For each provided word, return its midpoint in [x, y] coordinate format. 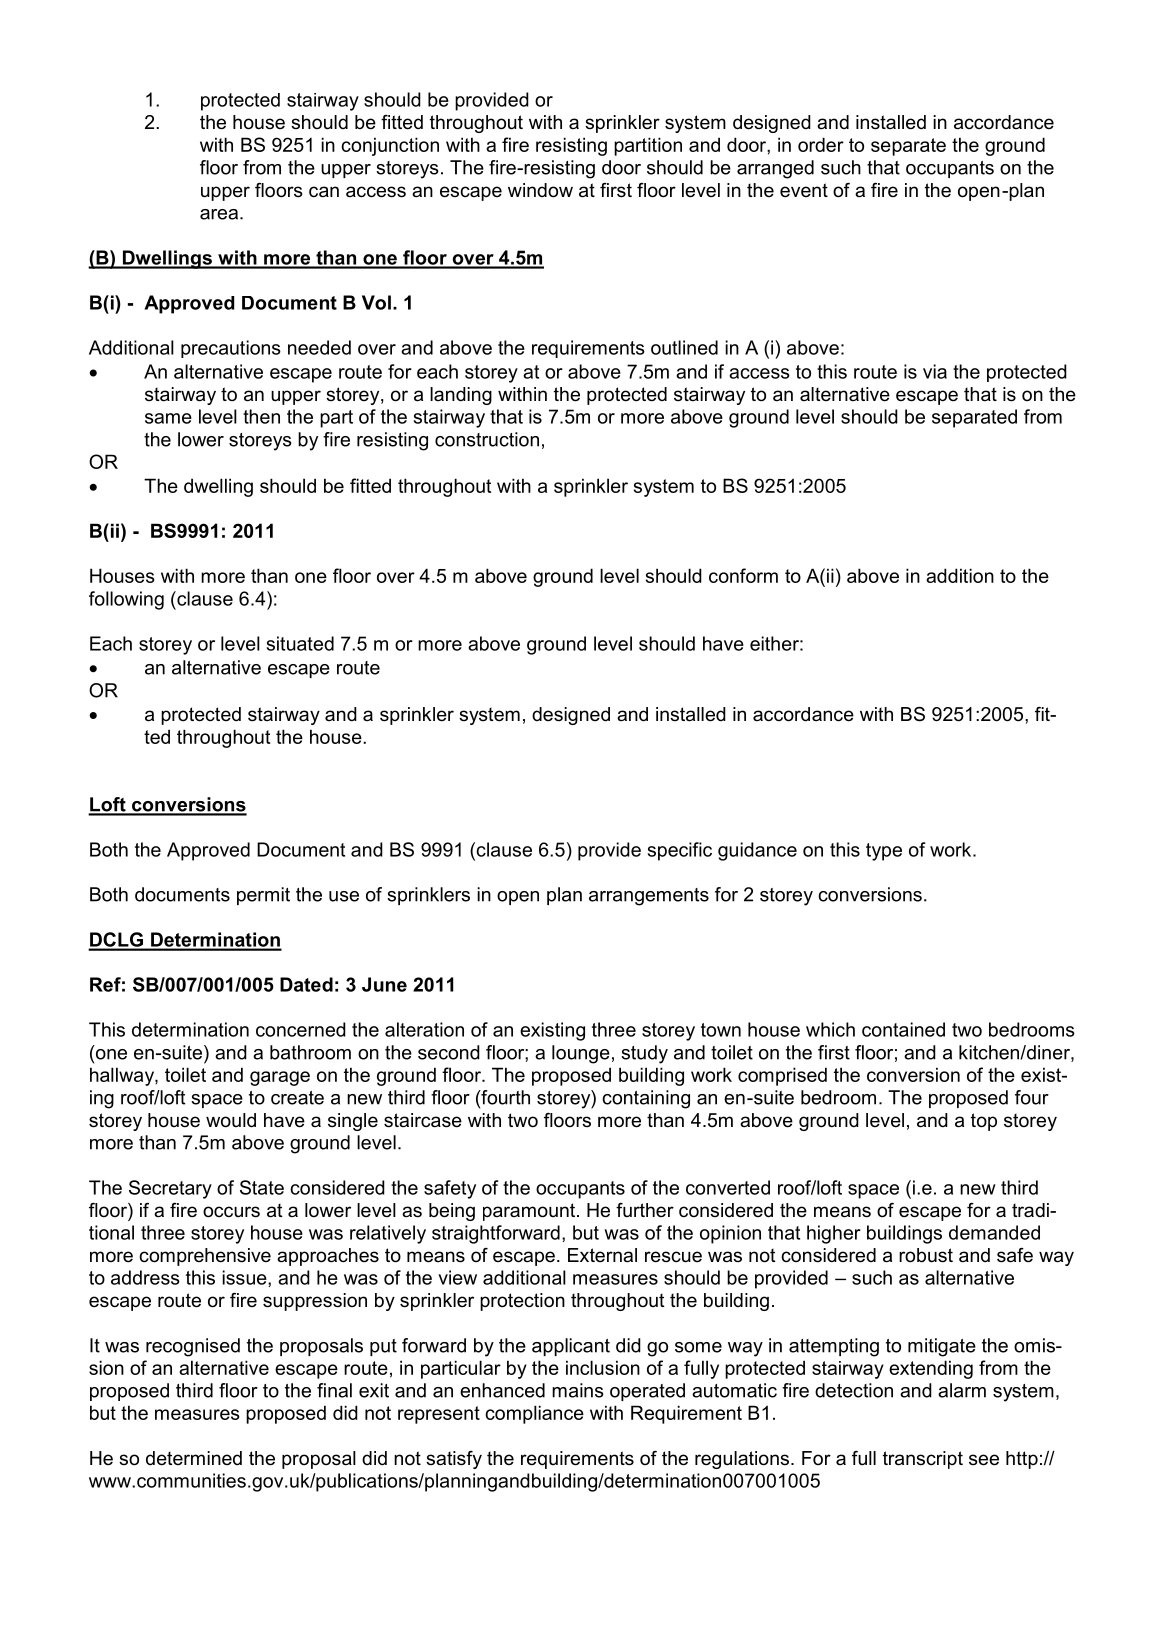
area [219, 214]
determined [194, 1458]
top [984, 1122]
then [261, 416]
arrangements [649, 897]
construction [487, 439]
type [884, 852]
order [821, 144]
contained [903, 1029]
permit [263, 896]
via [935, 371]
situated [300, 643]
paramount [530, 1212]
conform [743, 575]
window [540, 190]
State [262, 1187]
